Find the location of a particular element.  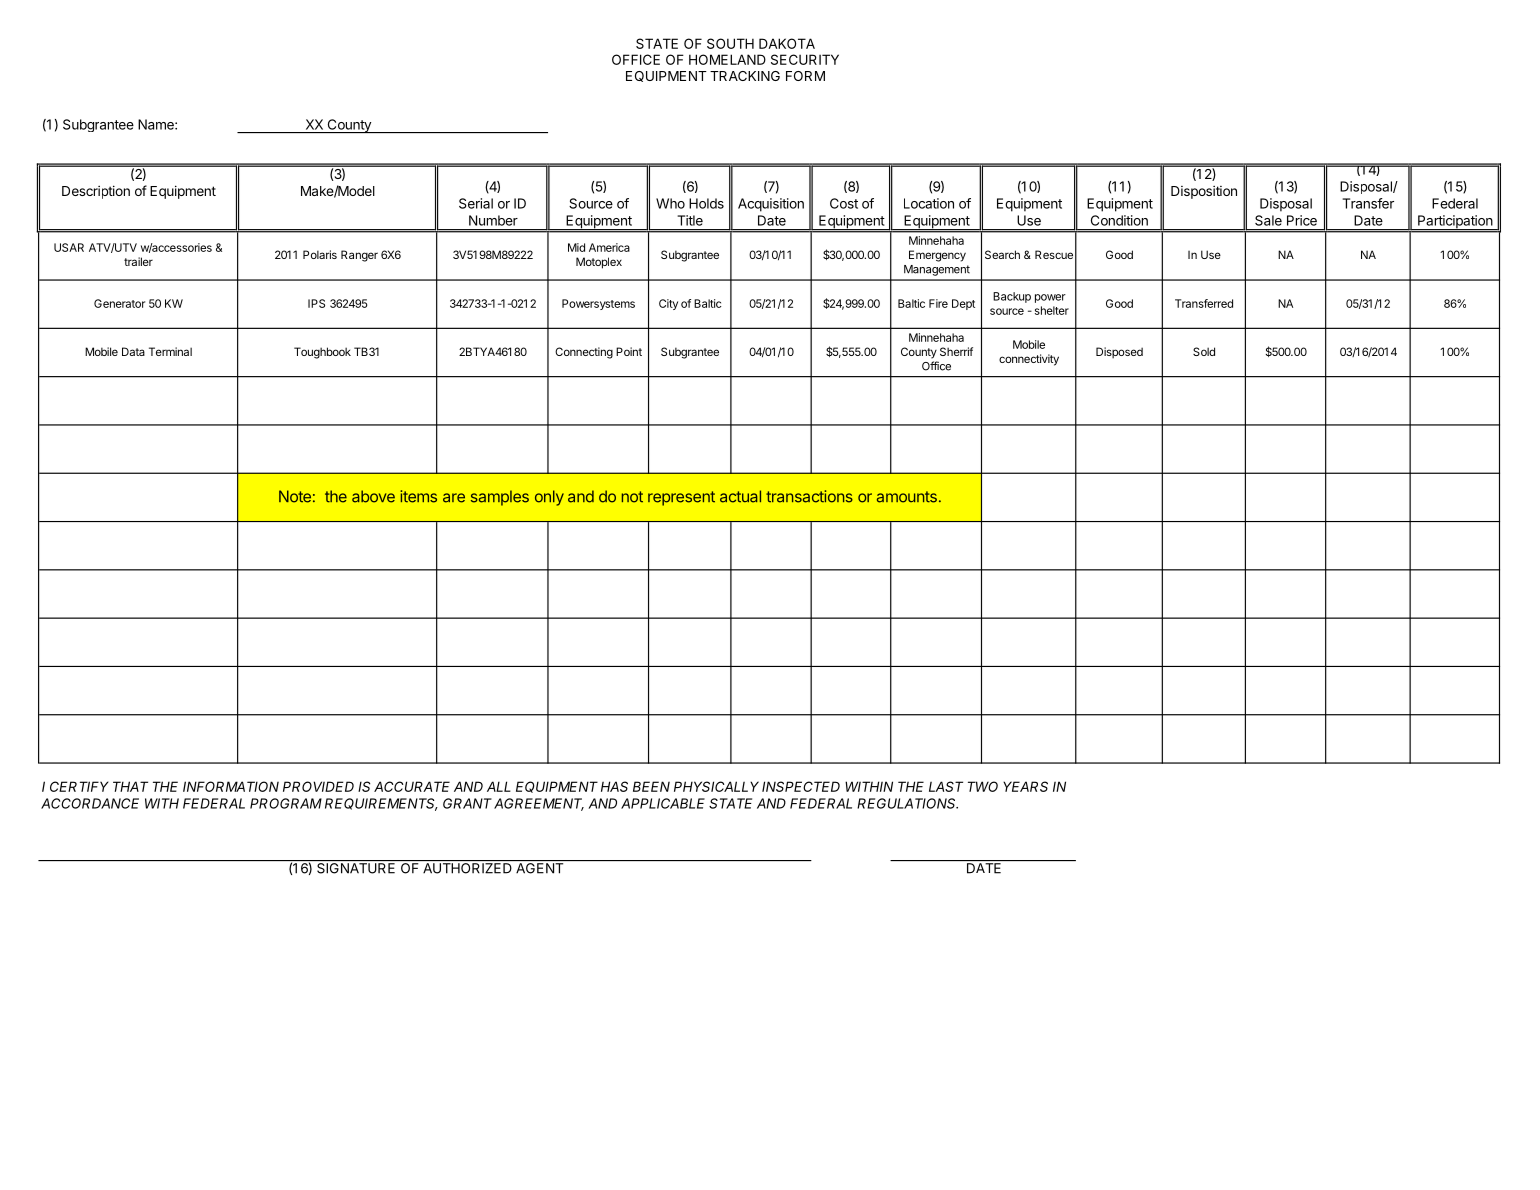

TRACKING is located at coordinates (745, 76).
